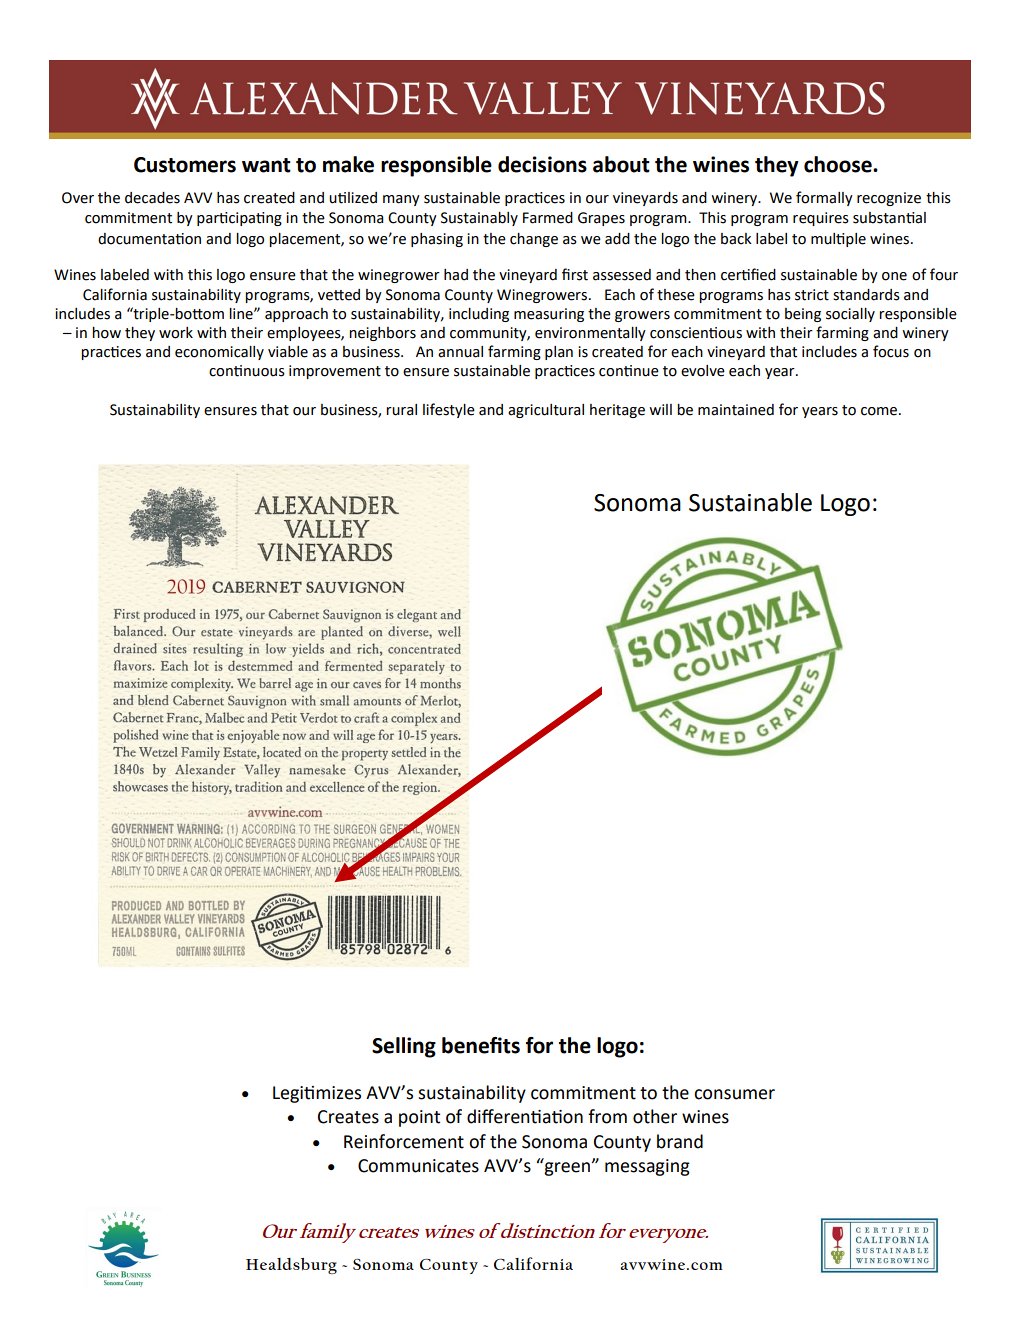  What do you see at coordinates (247, 371) in the screenshot?
I see `continuous` at bounding box center [247, 371].
